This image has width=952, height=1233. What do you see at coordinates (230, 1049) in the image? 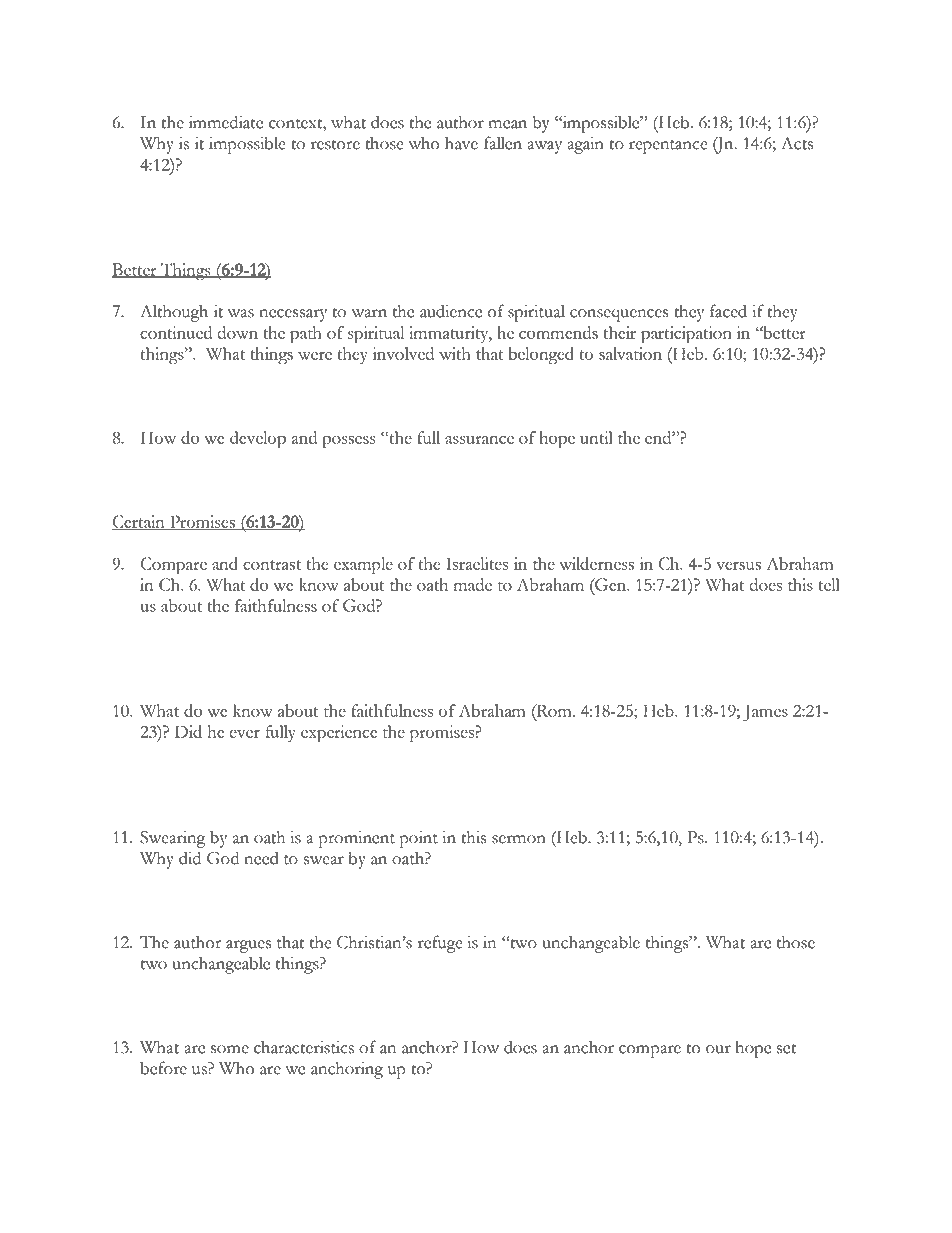
I see `some` at bounding box center [230, 1049].
